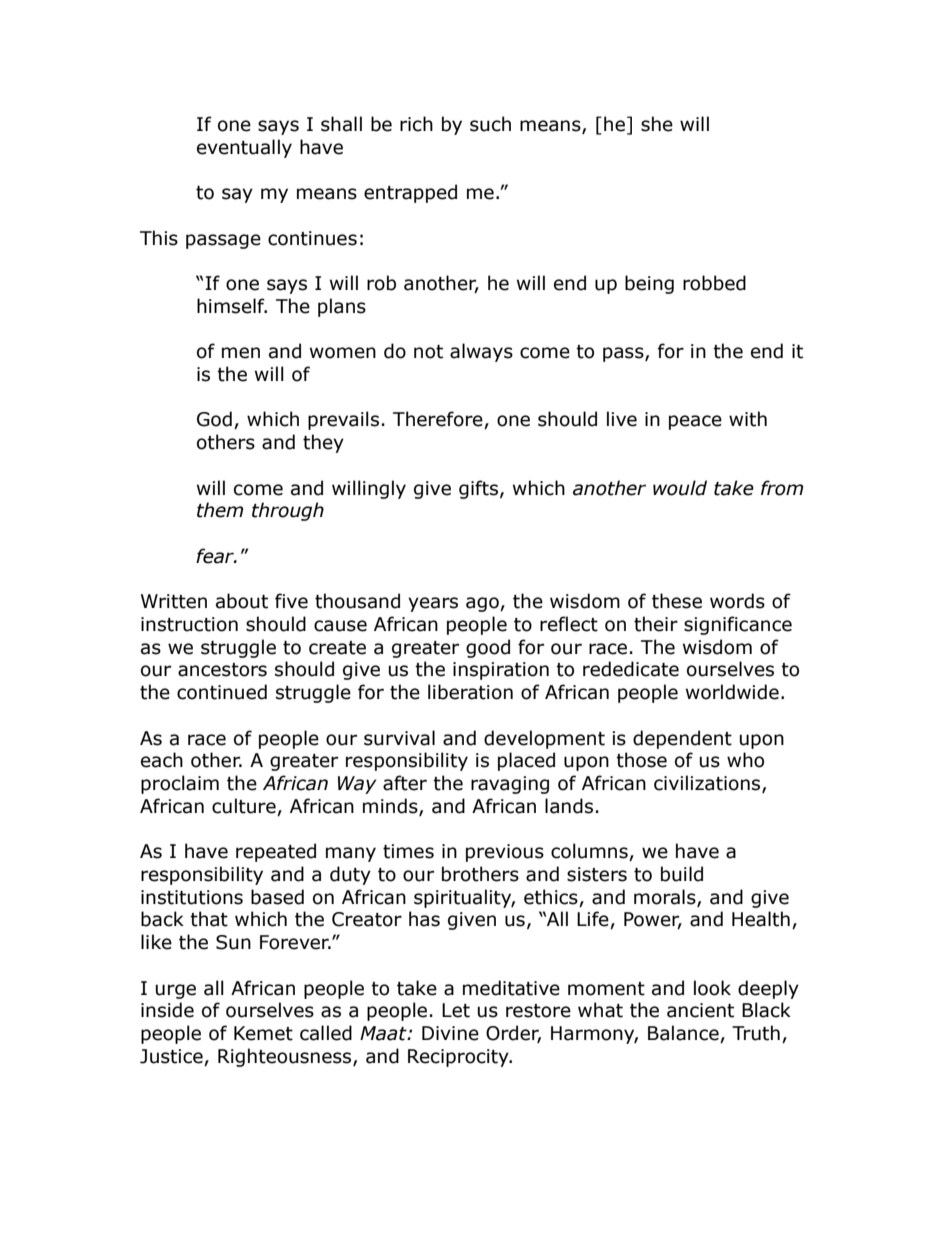 The width and height of the screenshot is (952, 1233). Describe the element at coordinates (490, 124) in the screenshot. I see `such` at that location.
